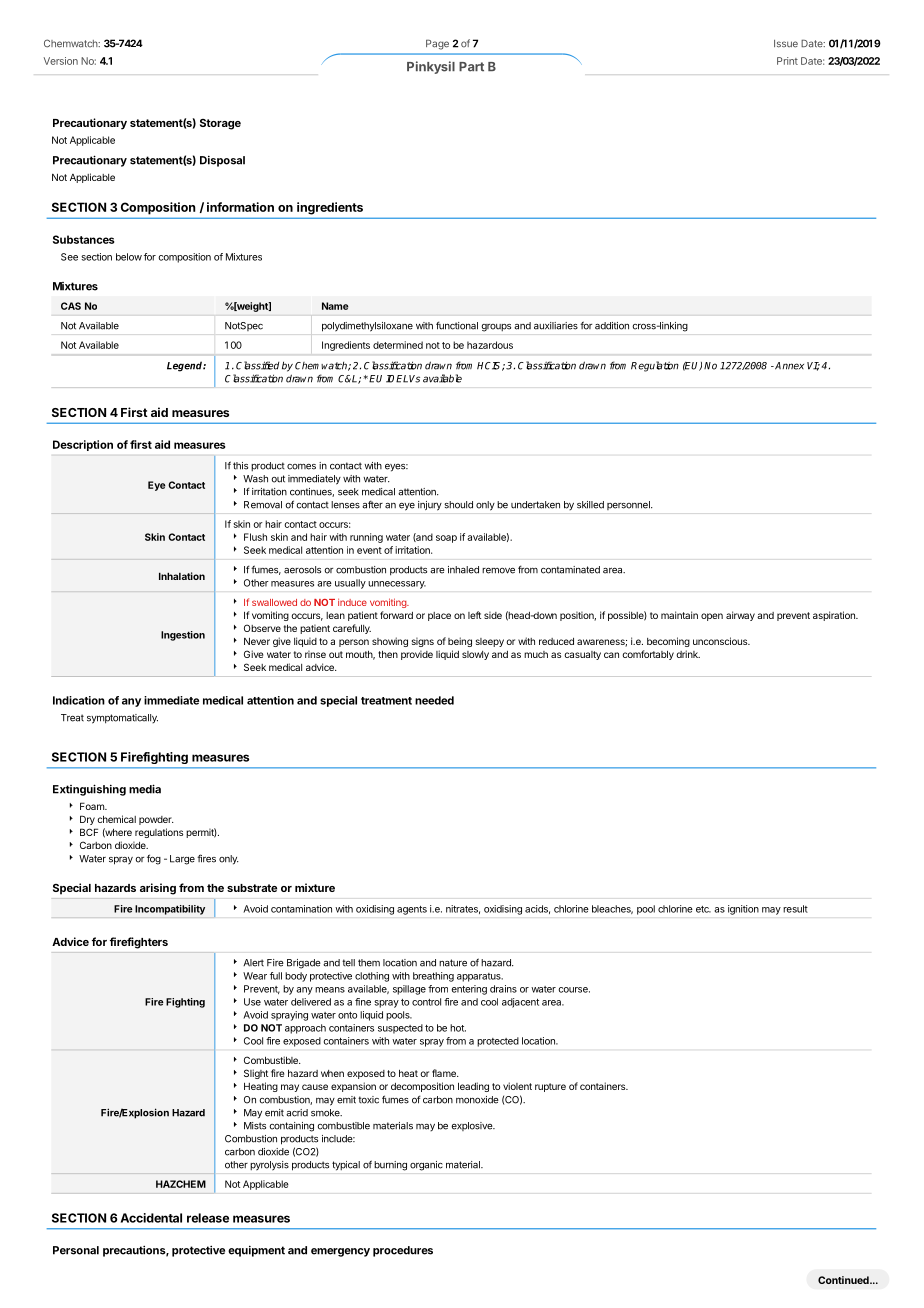 This page has width=924, height=1308. I want to click on soap, so click(446, 539).
